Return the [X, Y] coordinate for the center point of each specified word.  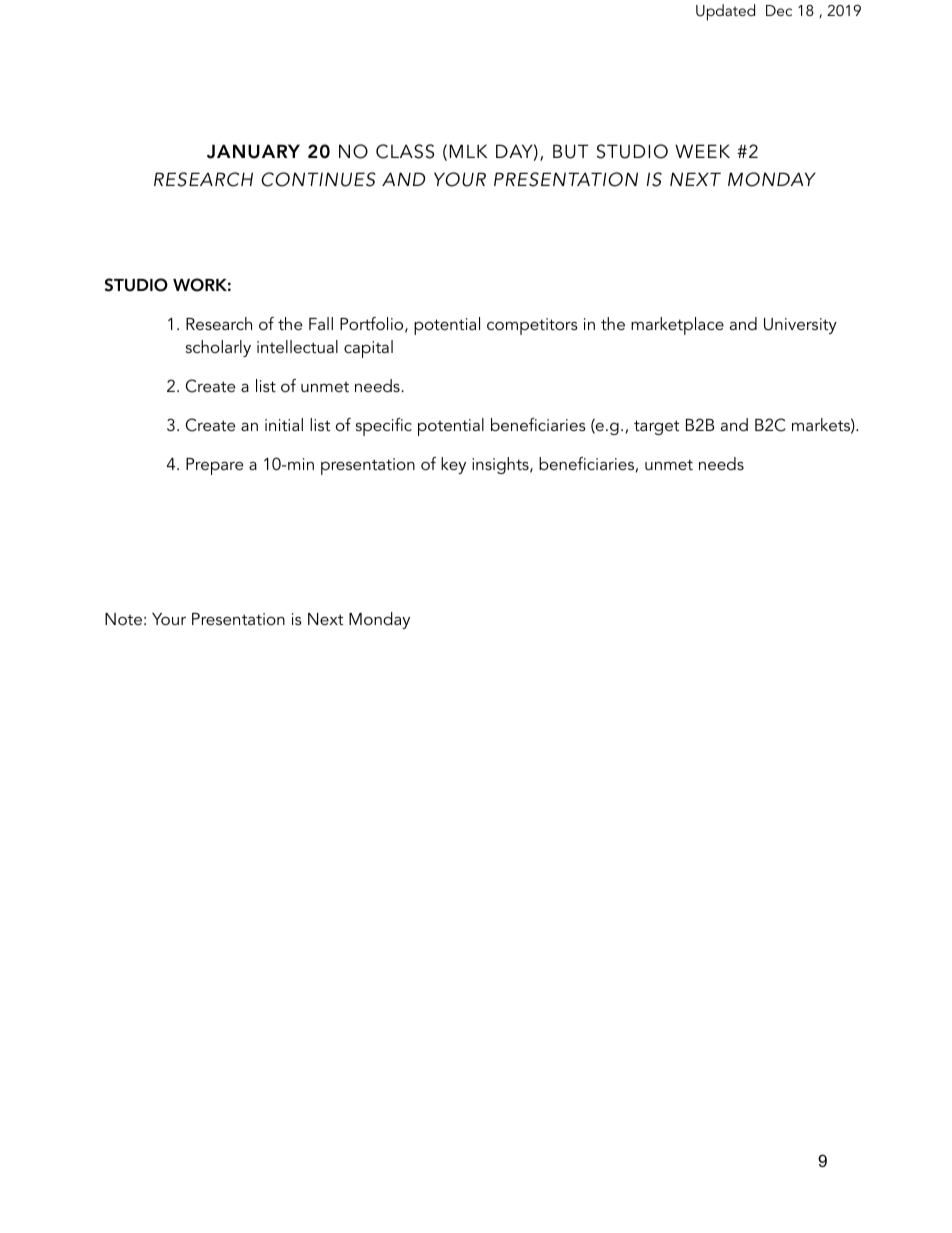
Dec [779, 10]
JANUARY [253, 151]
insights [501, 465]
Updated [725, 12]
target [656, 427]
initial [284, 424]
